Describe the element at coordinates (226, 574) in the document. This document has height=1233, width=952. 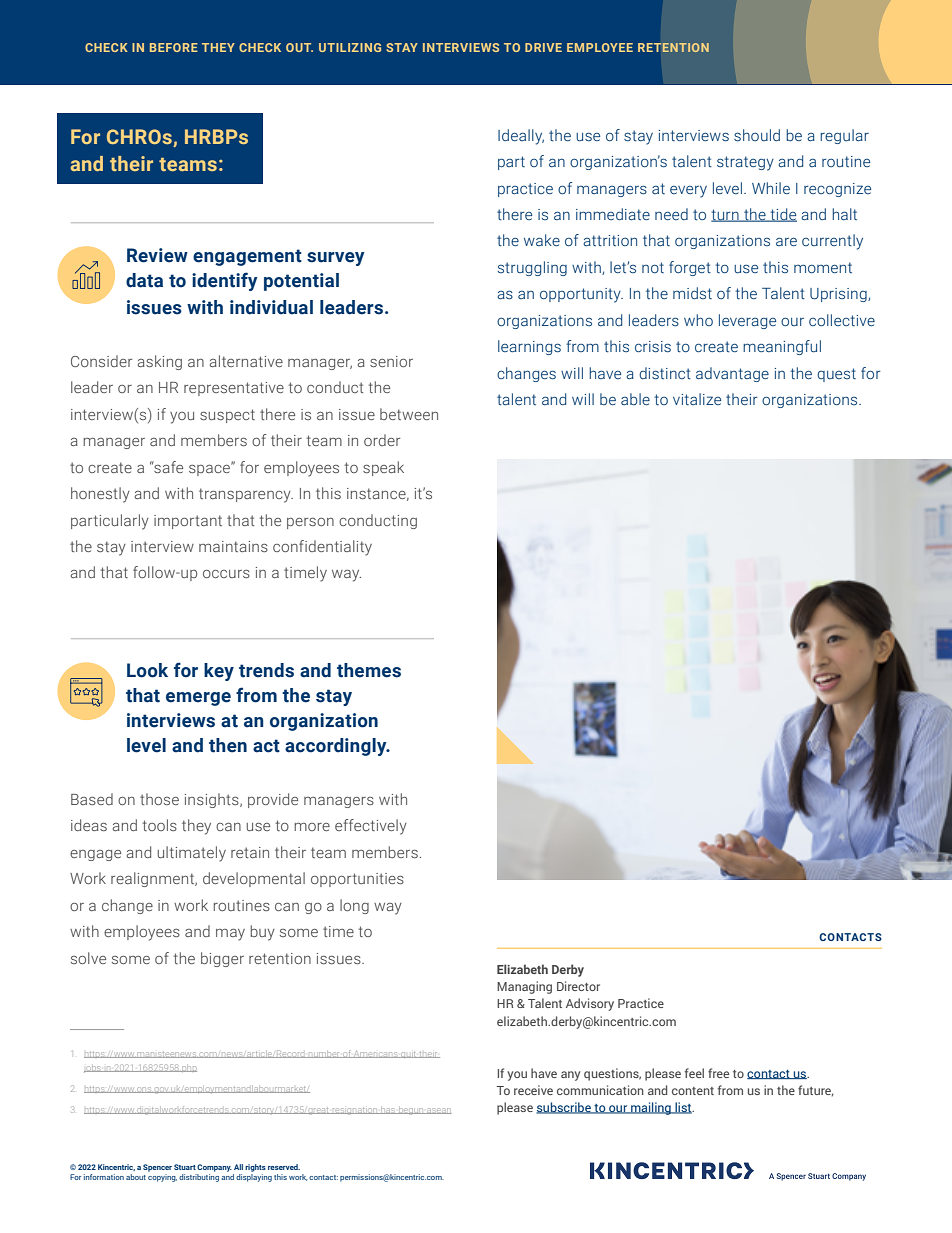
I see `occurs` at that location.
